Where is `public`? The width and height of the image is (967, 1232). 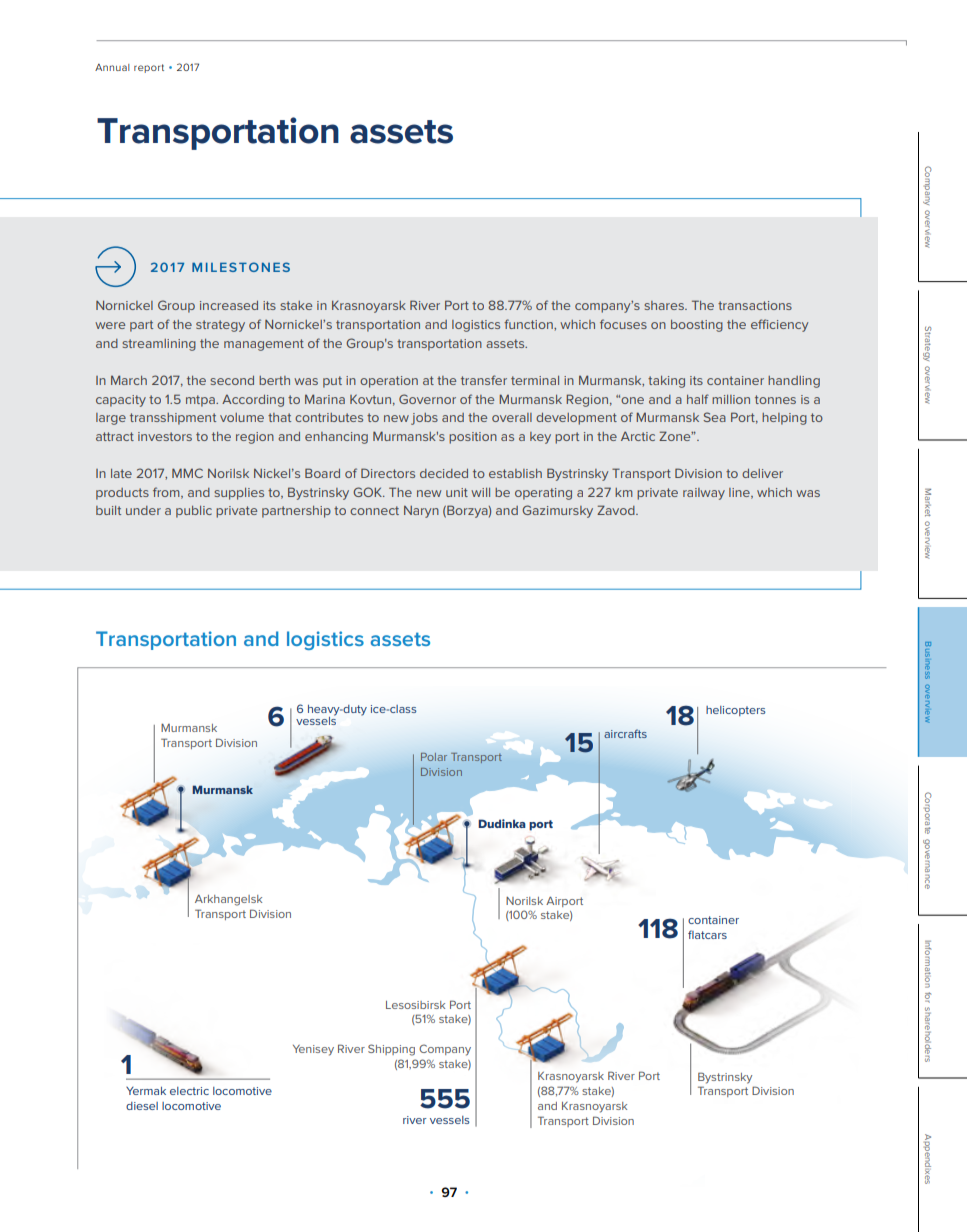 public is located at coordinates (194, 512).
